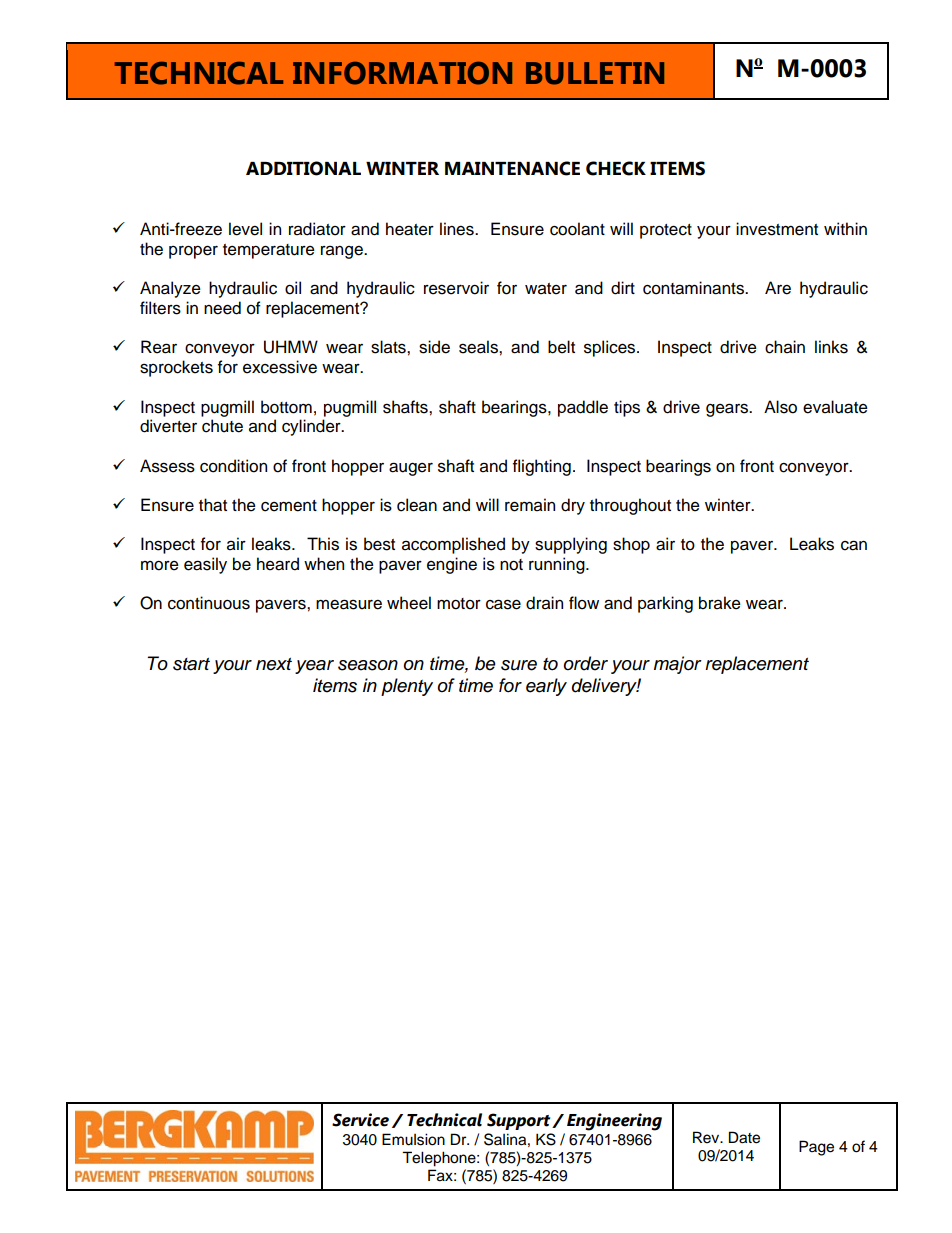 This screenshot has width=952, height=1233. What do you see at coordinates (512, 168) in the screenshot?
I see `MAINTENANCE` at bounding box center [512, 168].
